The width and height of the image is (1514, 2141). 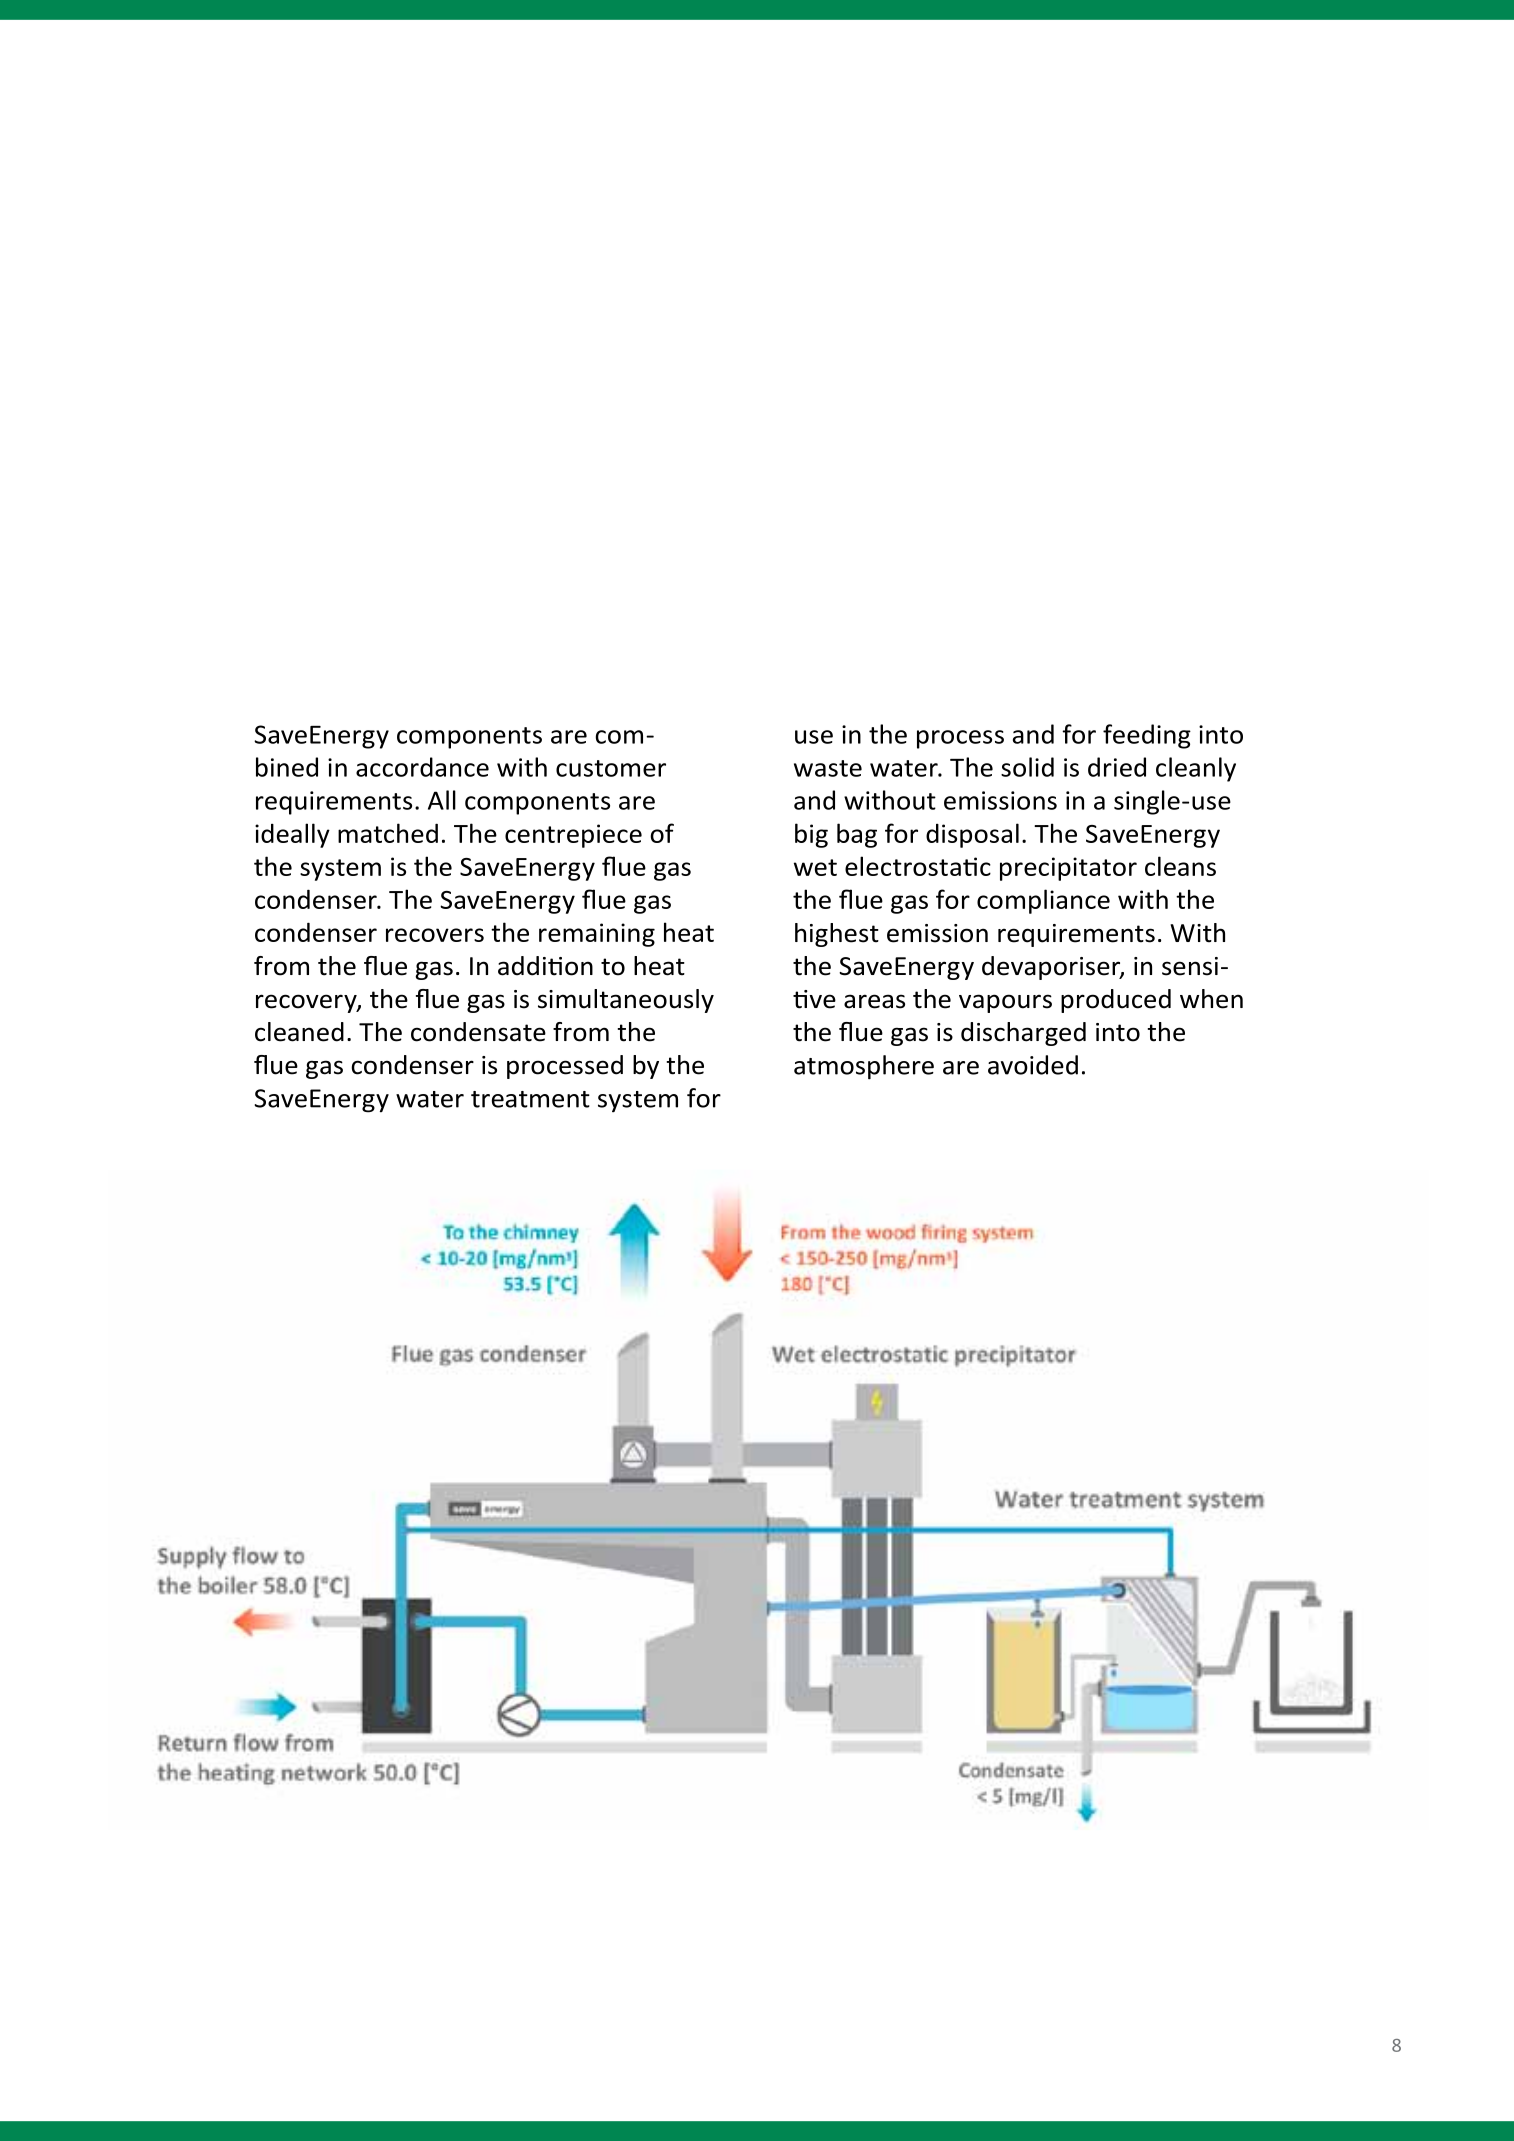 I want to click on highest, so click(x=837, y=935).
